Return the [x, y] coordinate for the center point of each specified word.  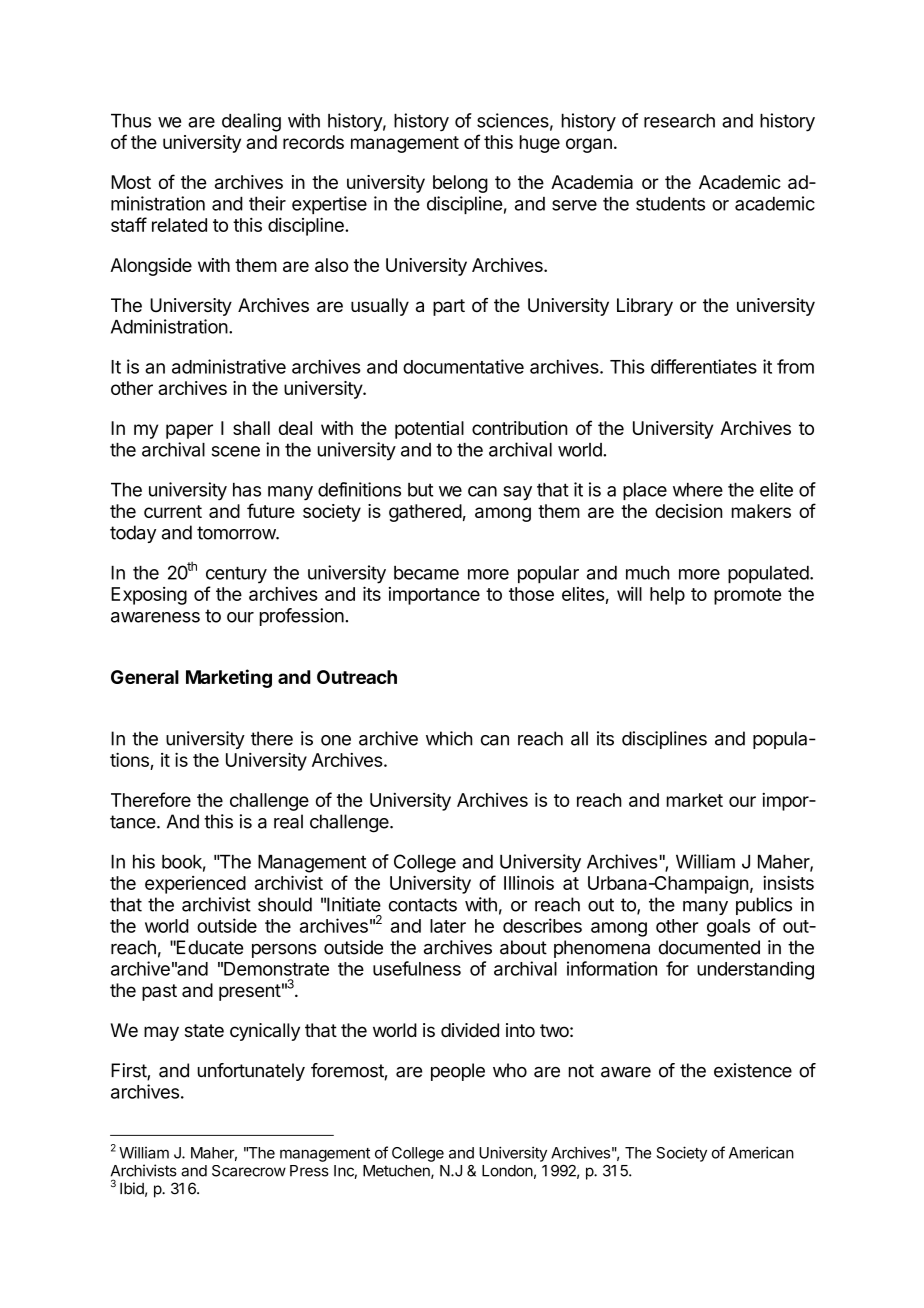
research [679, 121]
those [531, 594]
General [145, 677]
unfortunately [251, 1072]
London [507, 1171]
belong [460, 184]
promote [747, 596]
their [267, 203]
